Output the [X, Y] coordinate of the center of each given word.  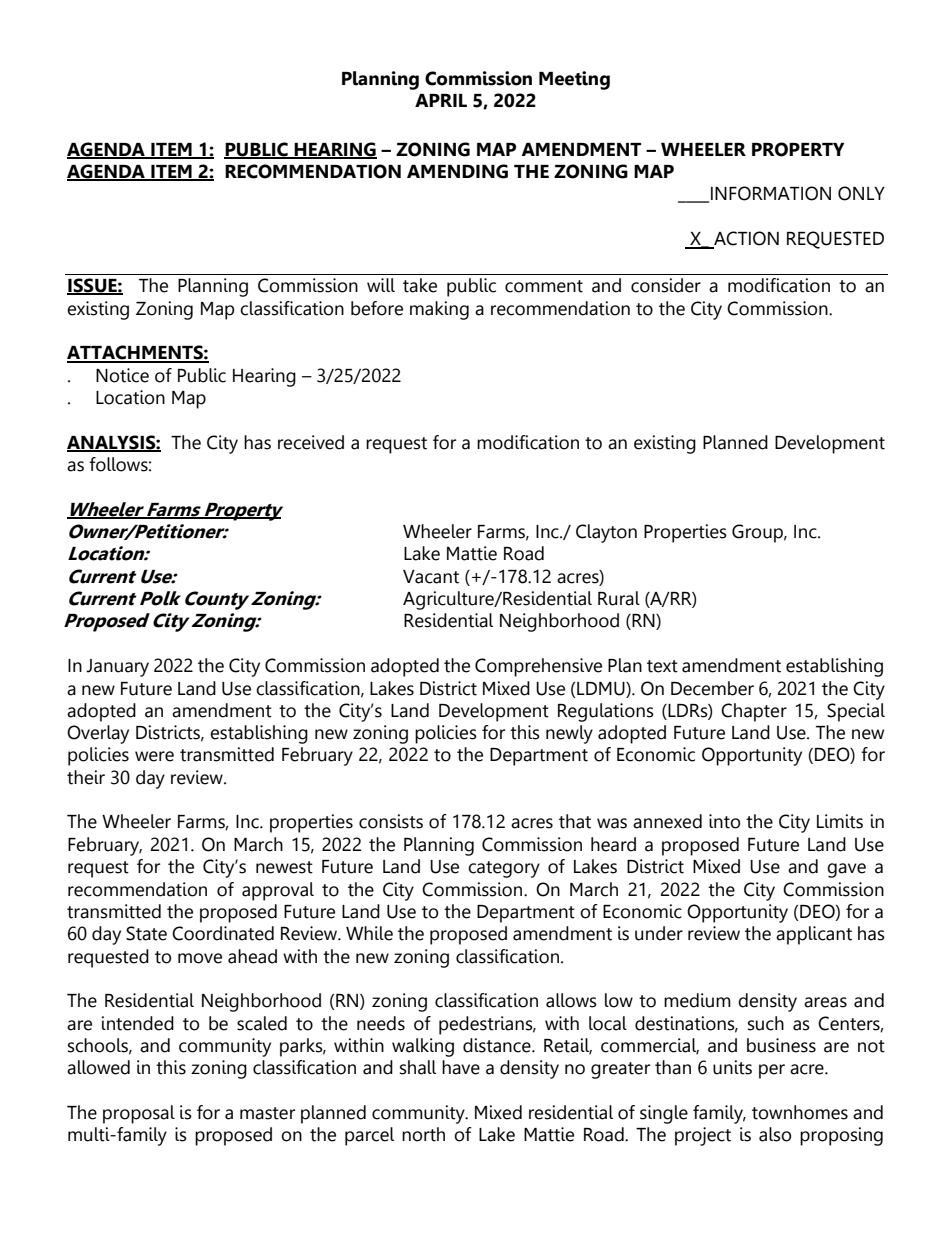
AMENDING [457, 171]
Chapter [754, 712]
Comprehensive [538, 667]
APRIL [441, 100]
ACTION [745, 239]
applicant [814, 935]
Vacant [431, 577]
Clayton [606, 533]
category [504, 869]
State [146, 933]
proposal [139, 1114]
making [439, 310]
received [311, 442]
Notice [122, 375]
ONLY [861, 193]
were [154, 756]
